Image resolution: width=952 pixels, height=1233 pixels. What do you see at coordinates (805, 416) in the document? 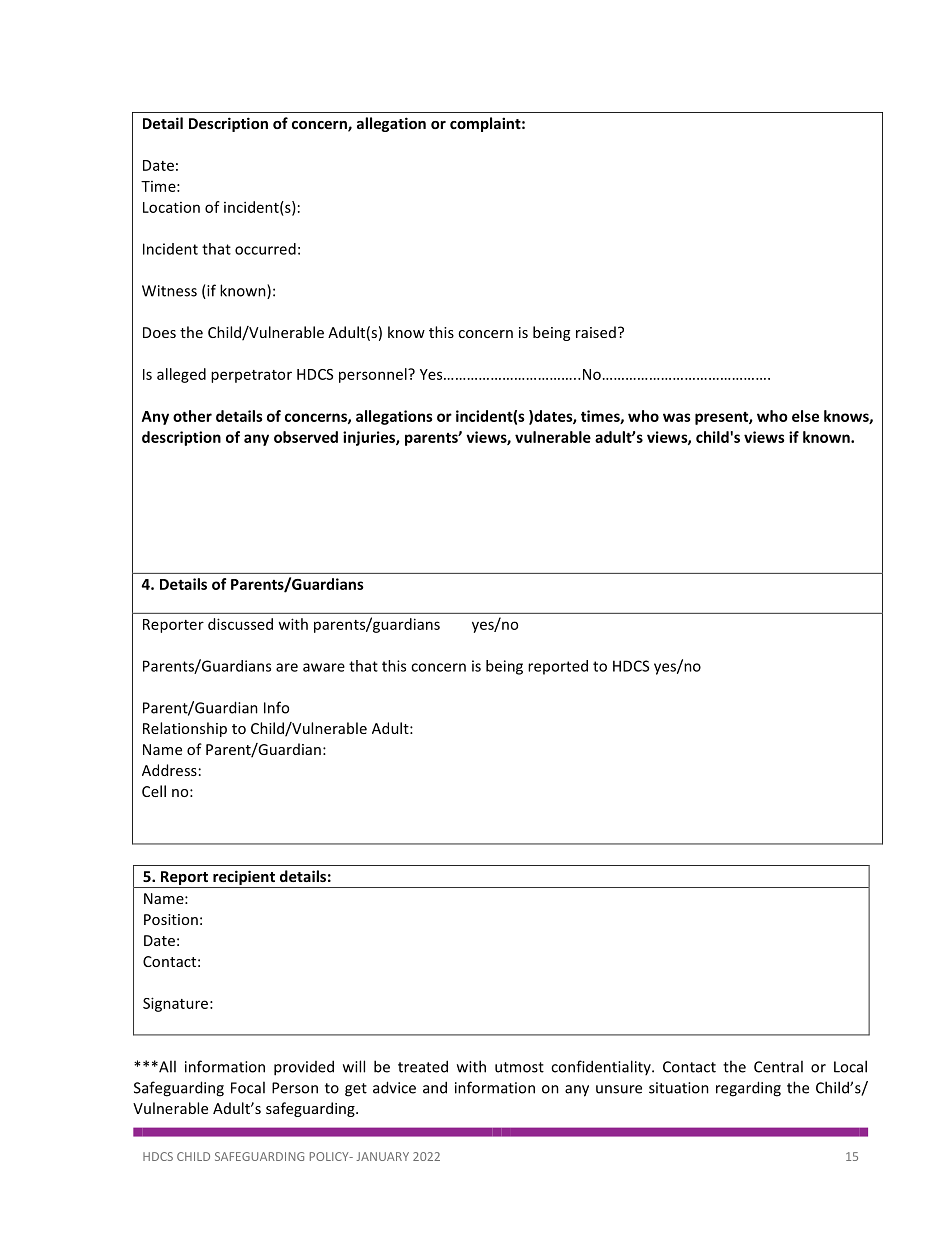
I see `else` at bounding box center [805, 416].
